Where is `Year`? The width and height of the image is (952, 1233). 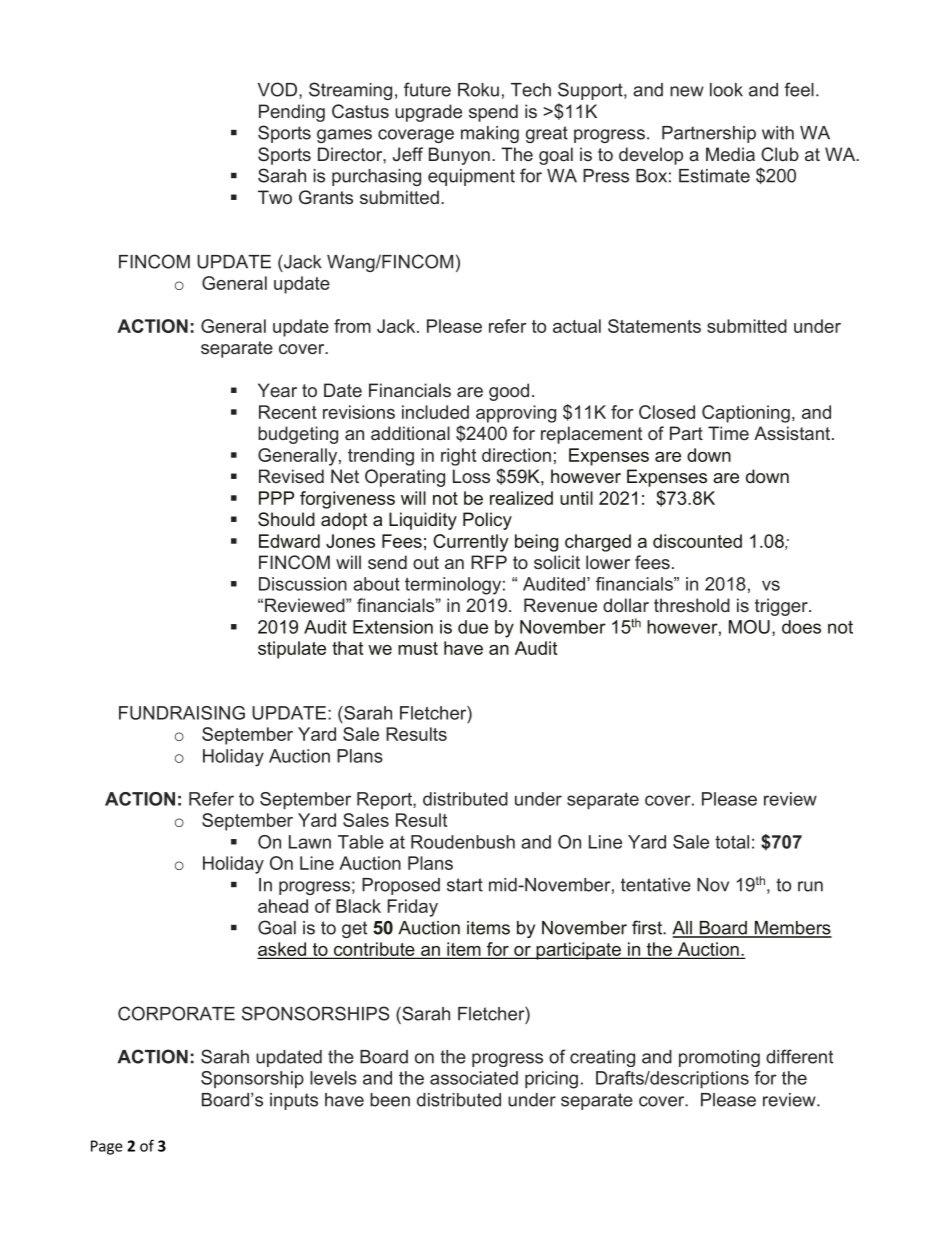
Year is located at coordinates (277, 390).
